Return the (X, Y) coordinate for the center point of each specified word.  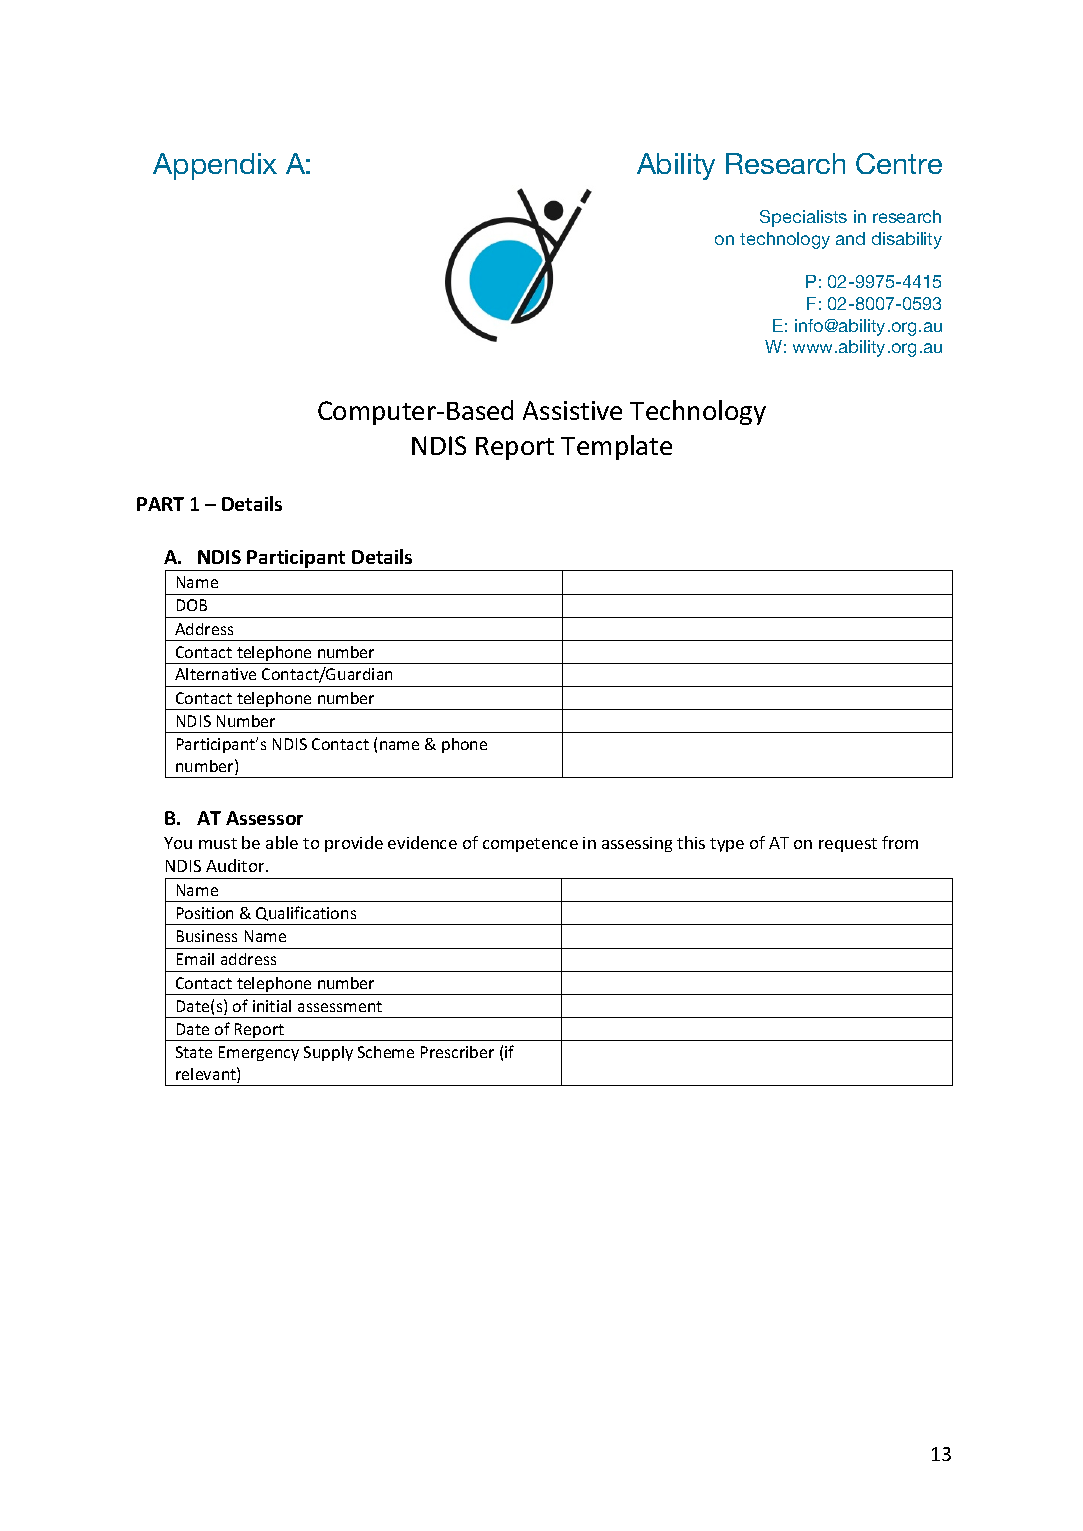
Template (616, 447)
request (848, 845)
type (727, 845)
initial (272, 1006)
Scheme (386, 1052)
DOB (192, 605)
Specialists (803, 218)
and (850, 238)
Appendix (215, 166)
